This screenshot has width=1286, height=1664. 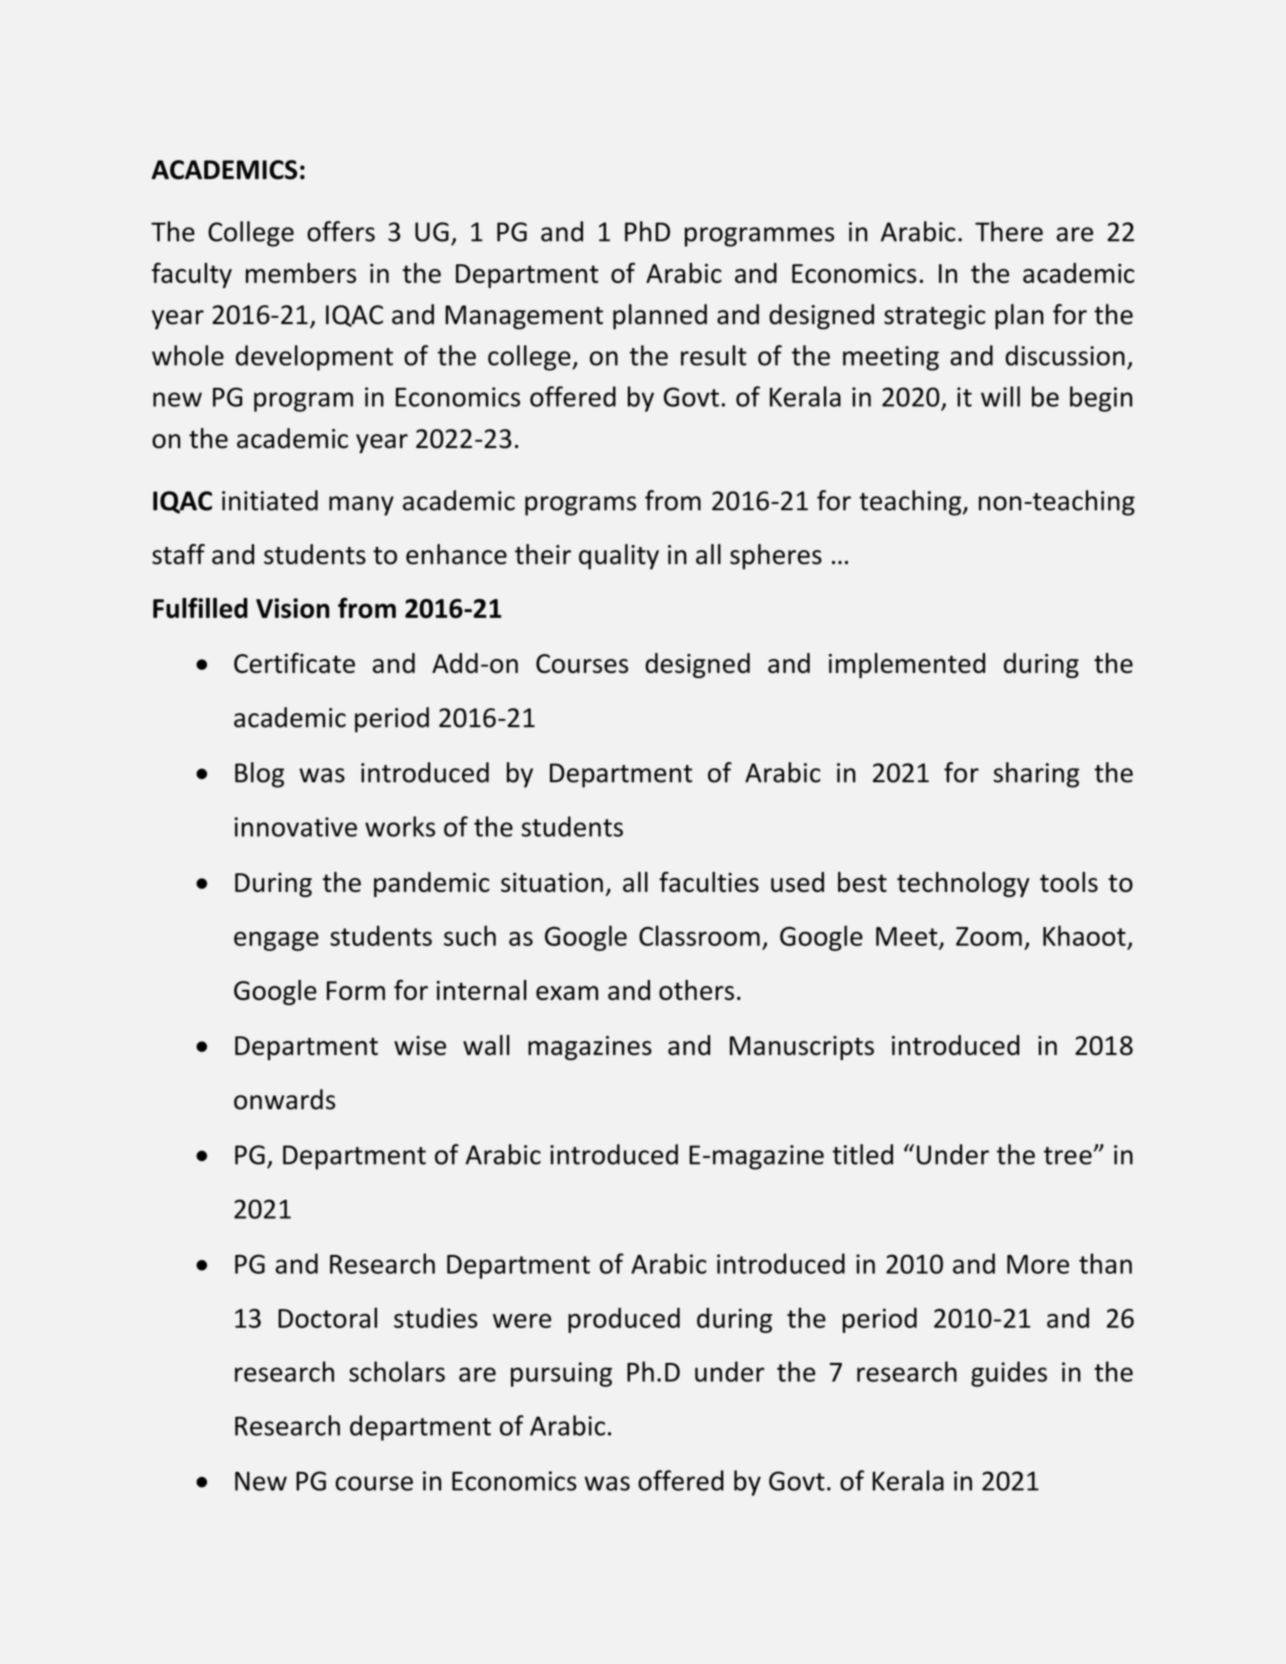 What do you see at coordinates (270, 500) in the screenshot?
I see `initiated` at bounding box center [270, 500].
